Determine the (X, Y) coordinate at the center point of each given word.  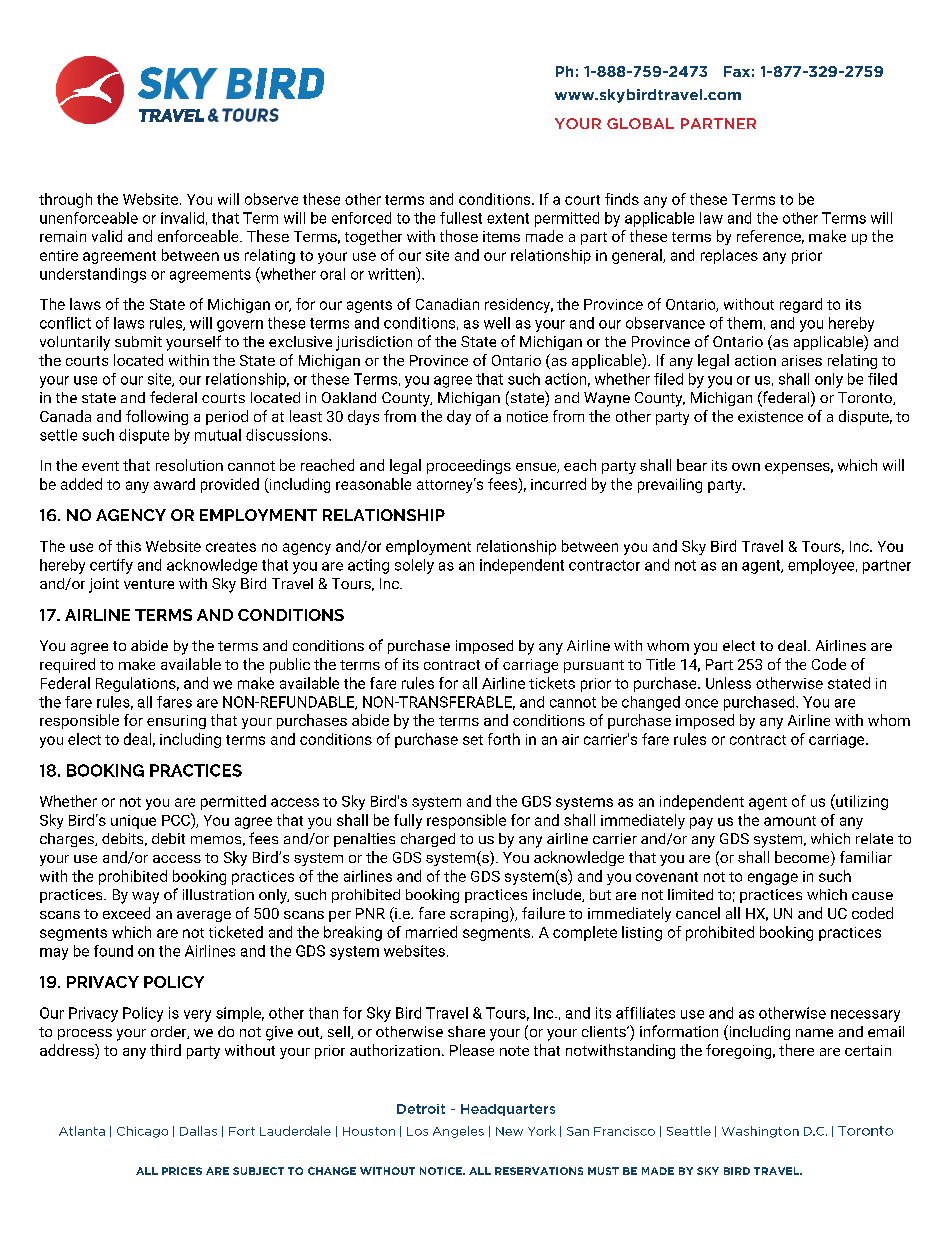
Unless (728, 683)
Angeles (458, 1132)
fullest (461, 218)
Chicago (142, 1132)
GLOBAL (640, 123)
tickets (552, 683)
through (65, 200)
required (67, 665)
